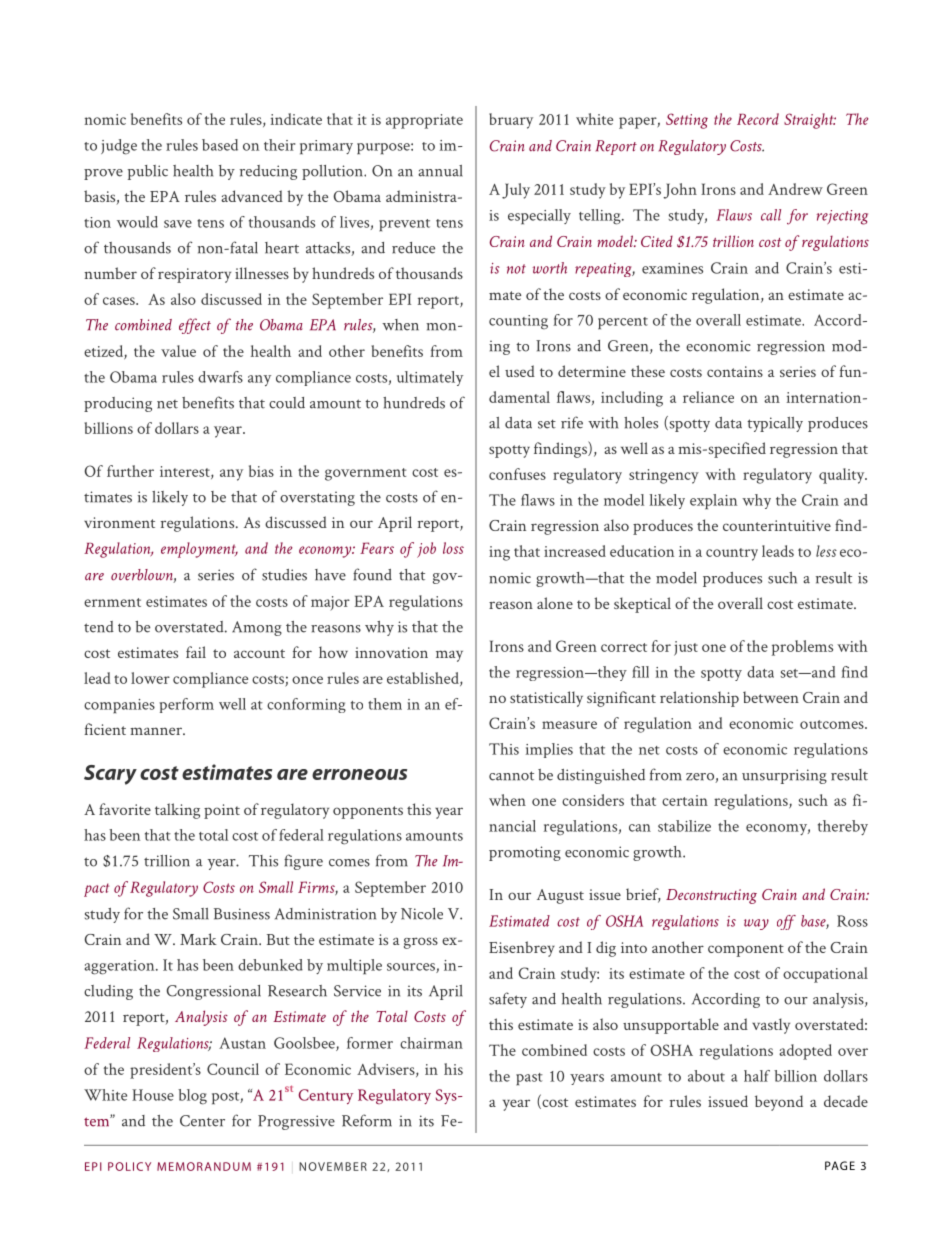  Describe the element at coordinates (758, 119) in the screenshot. I see `Record` at that location.
